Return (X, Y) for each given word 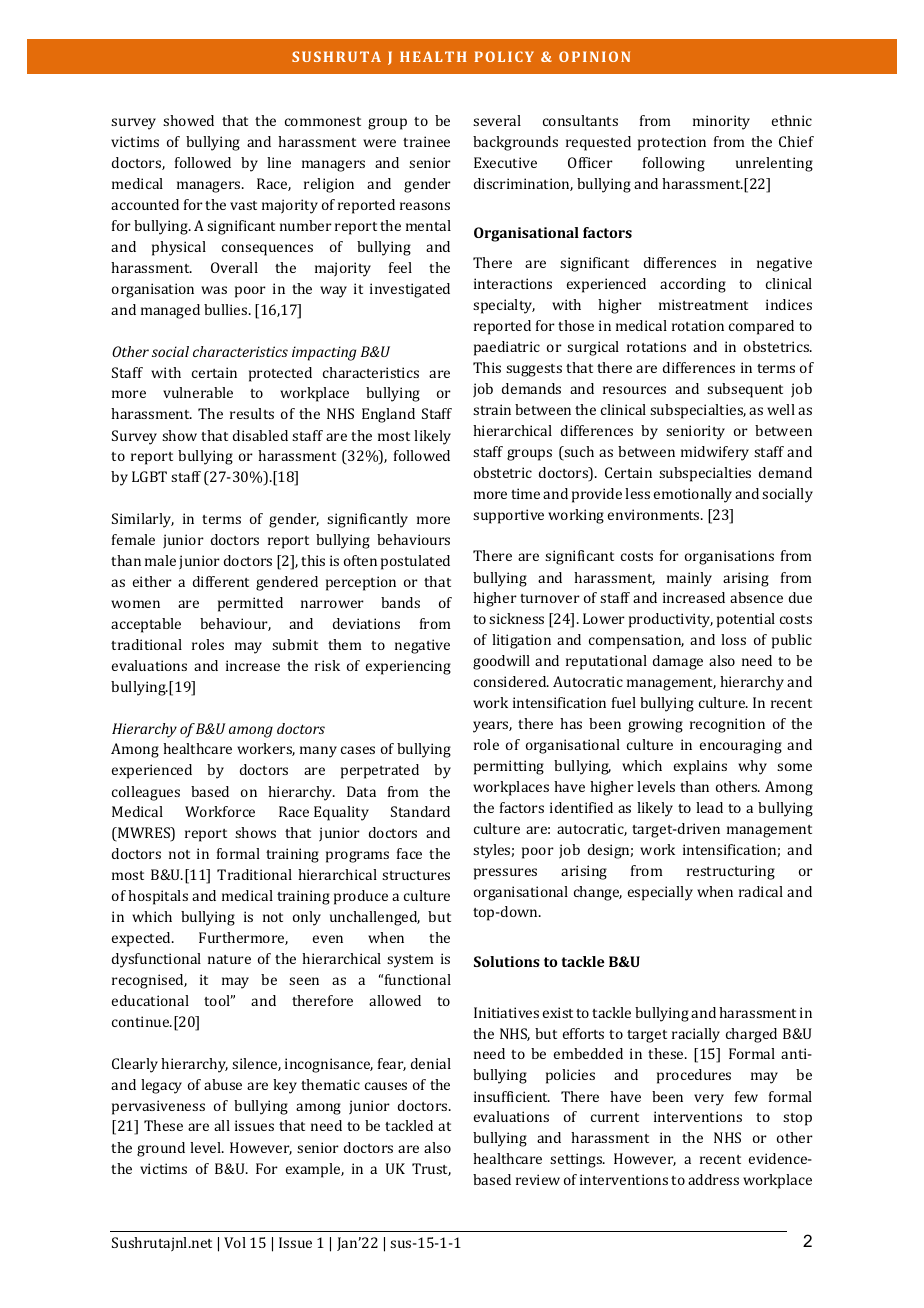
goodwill (501, 662)
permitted (250, 604)
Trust (431, 1169)
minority (721, 122)
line (279, 162)
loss (733, 639)
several (497, 120)
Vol (235, 1242)
